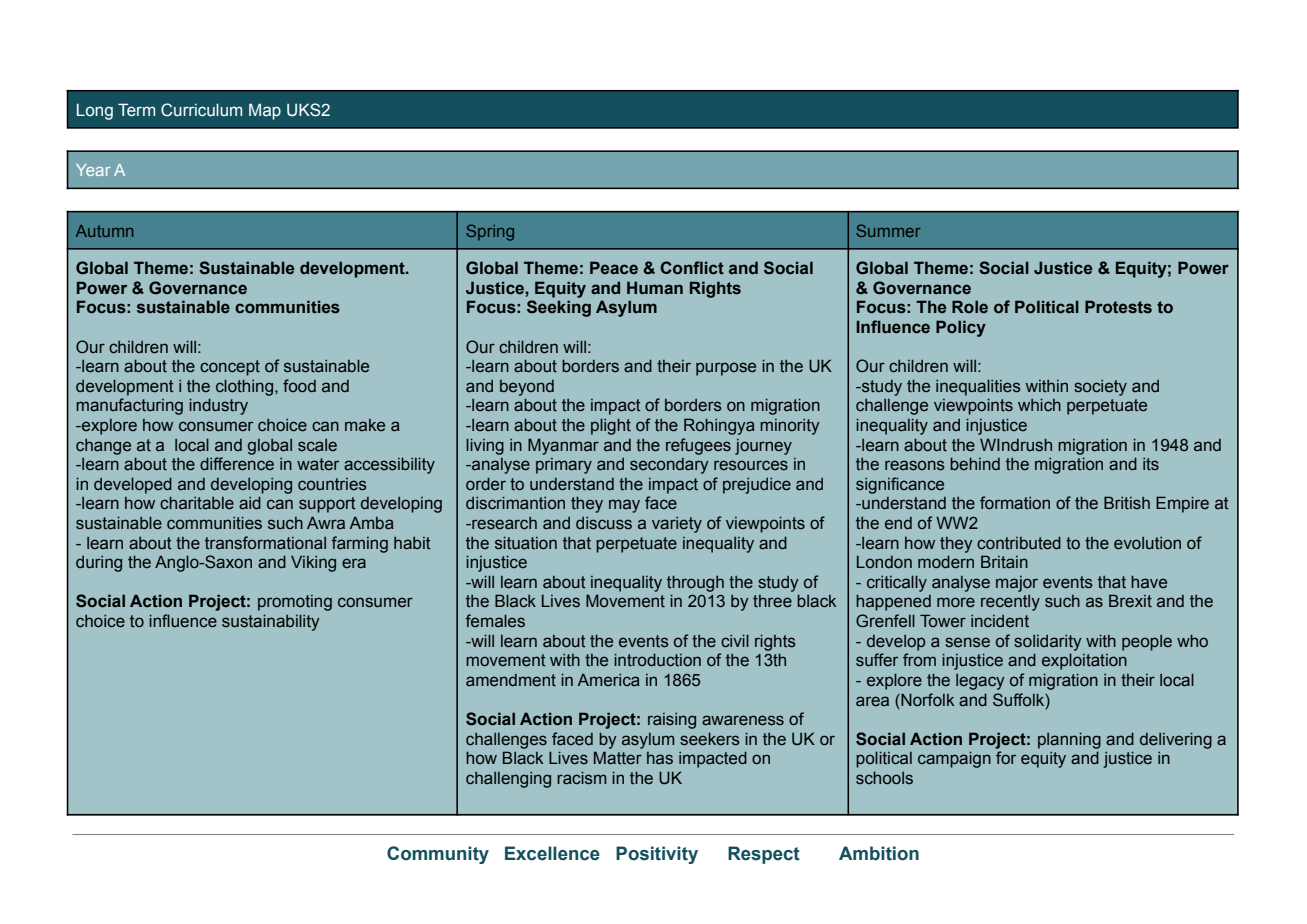 This document has width=1307, height=924. Describe the element at coordinates (669, 466) in the document. I see `secondary` at that location.
